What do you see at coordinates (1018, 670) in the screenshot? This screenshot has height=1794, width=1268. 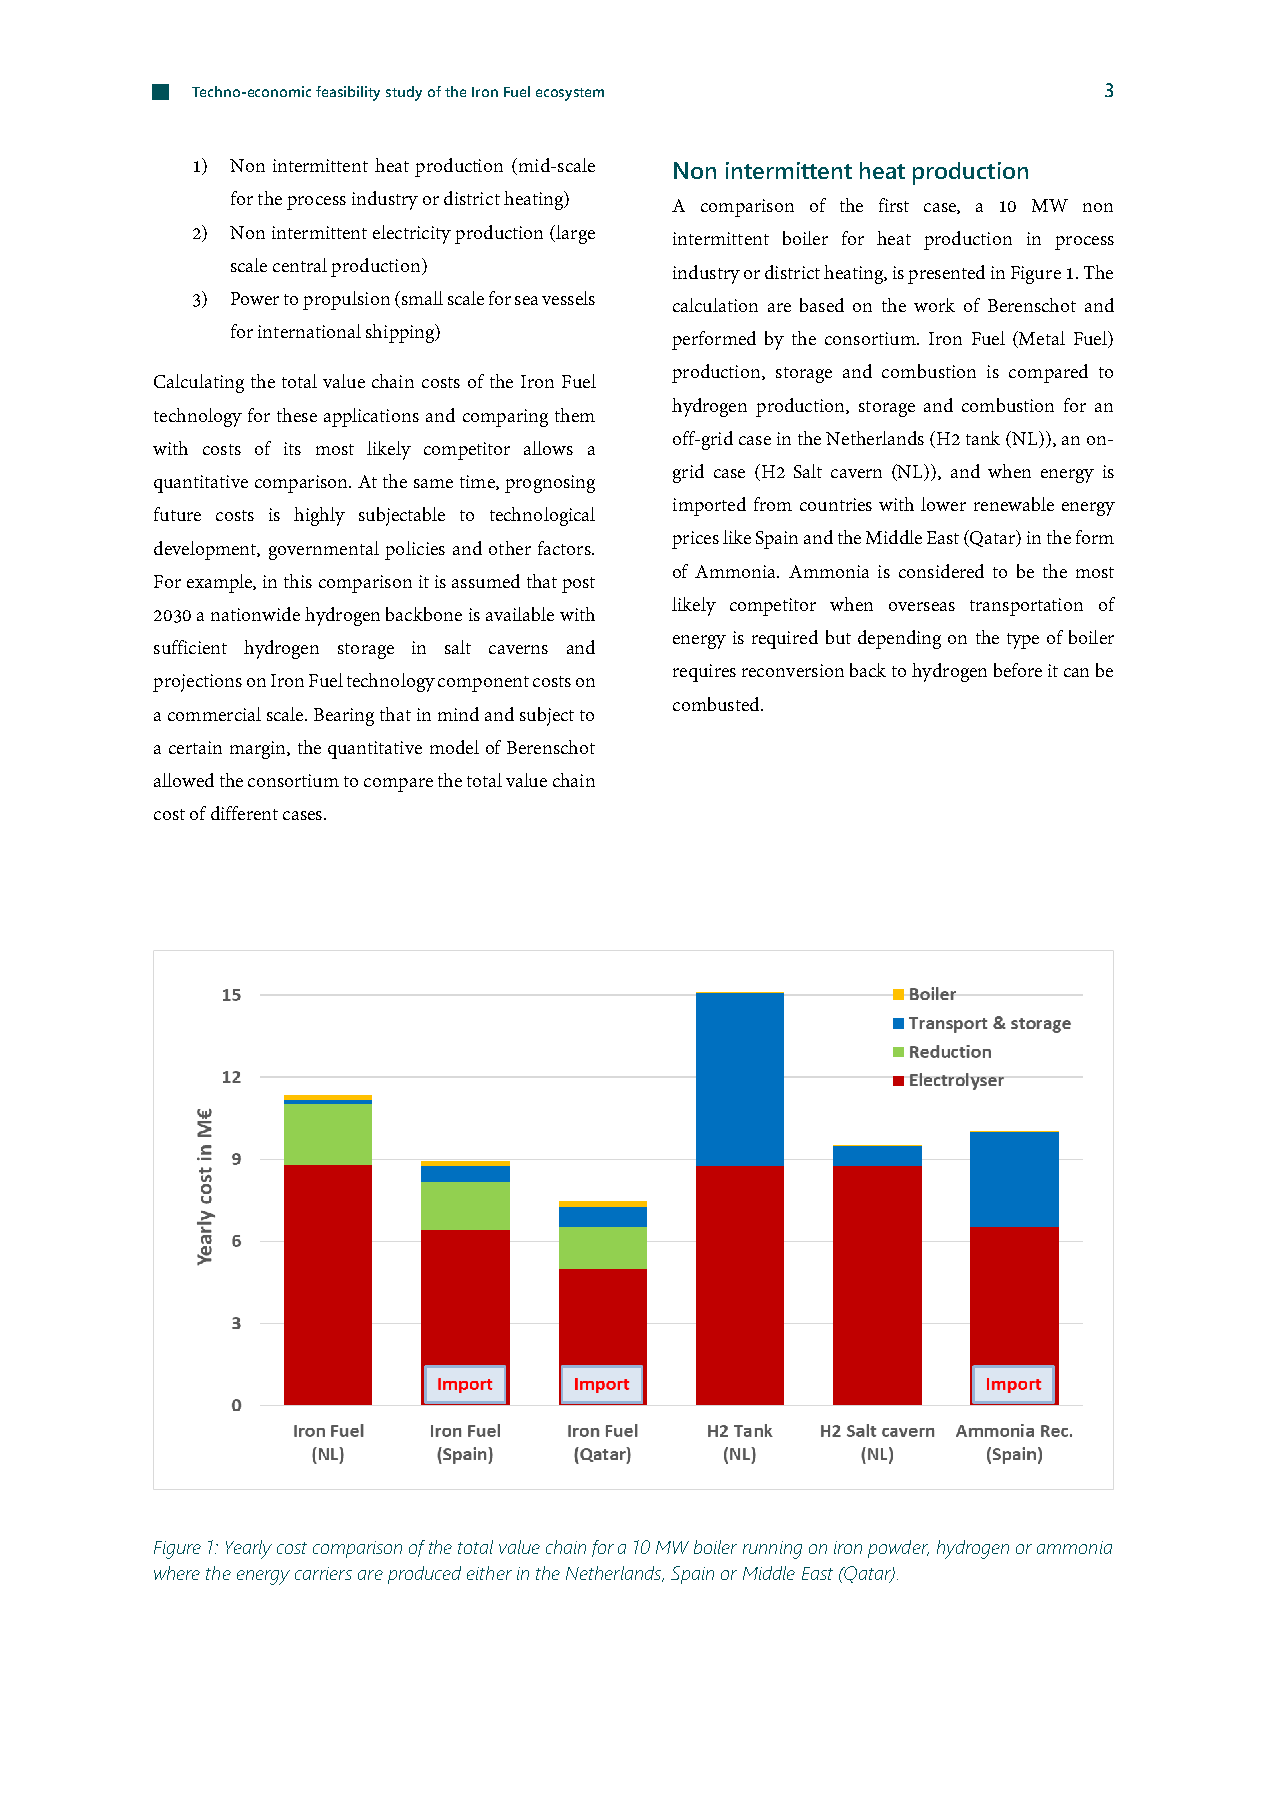 I see `before` at bounding box center [1018, 670].
